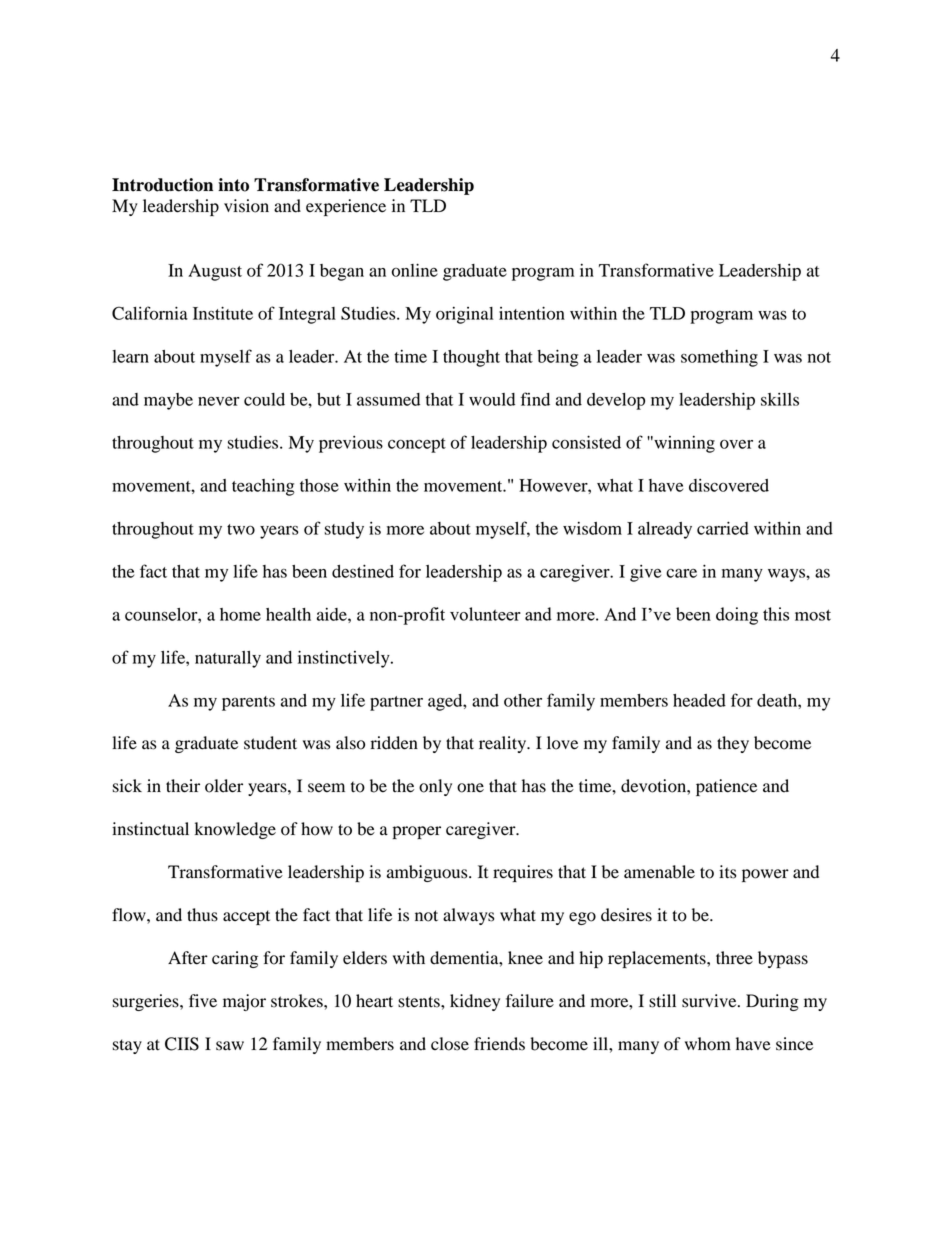 The width and height of the screenshot is (952, 1233). What do you see at coordinates (485, 614) in the screenshot?
I see `volunteer` at bounding box center [485, 614].
